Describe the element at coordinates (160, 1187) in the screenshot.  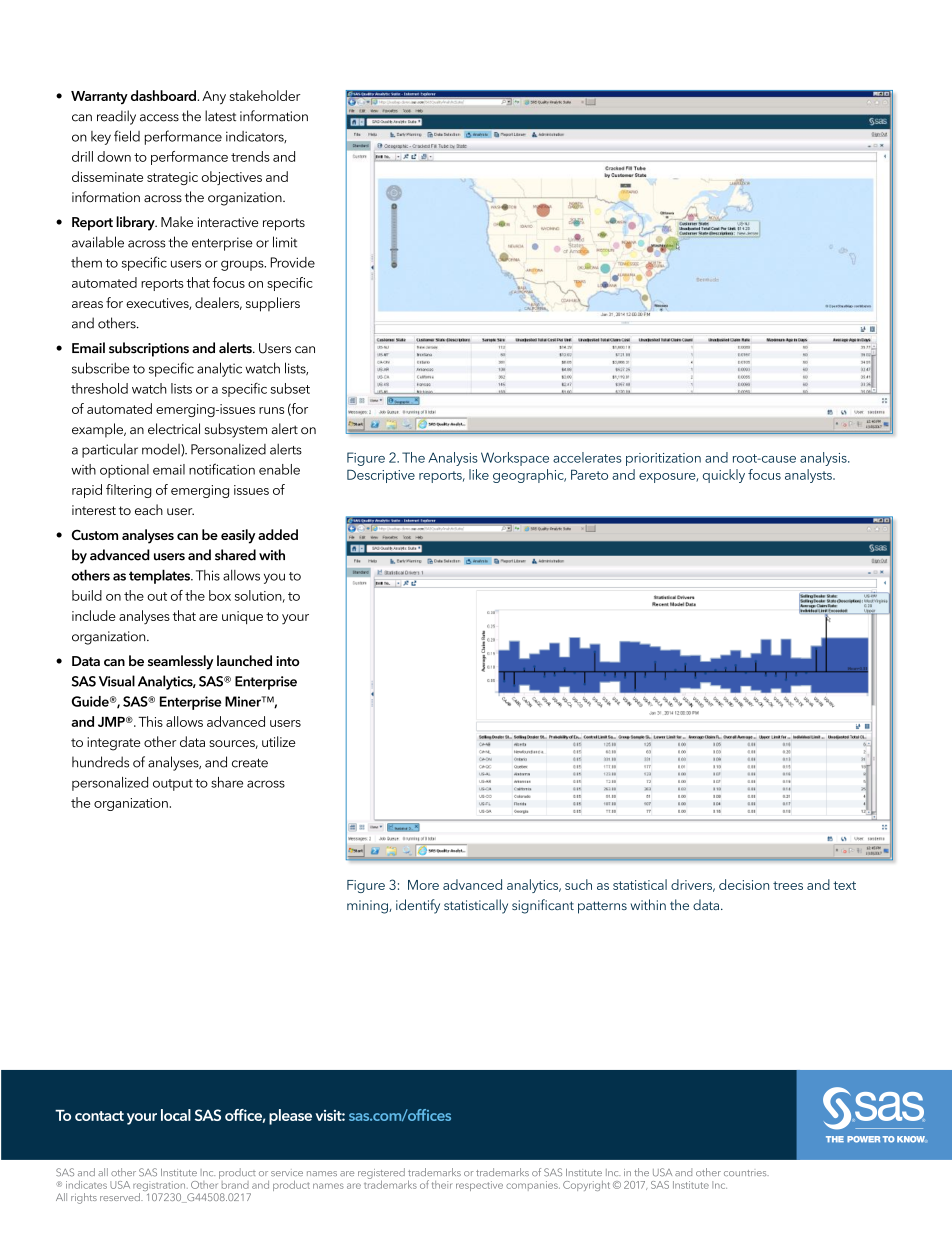
I see `registration` at that location.
